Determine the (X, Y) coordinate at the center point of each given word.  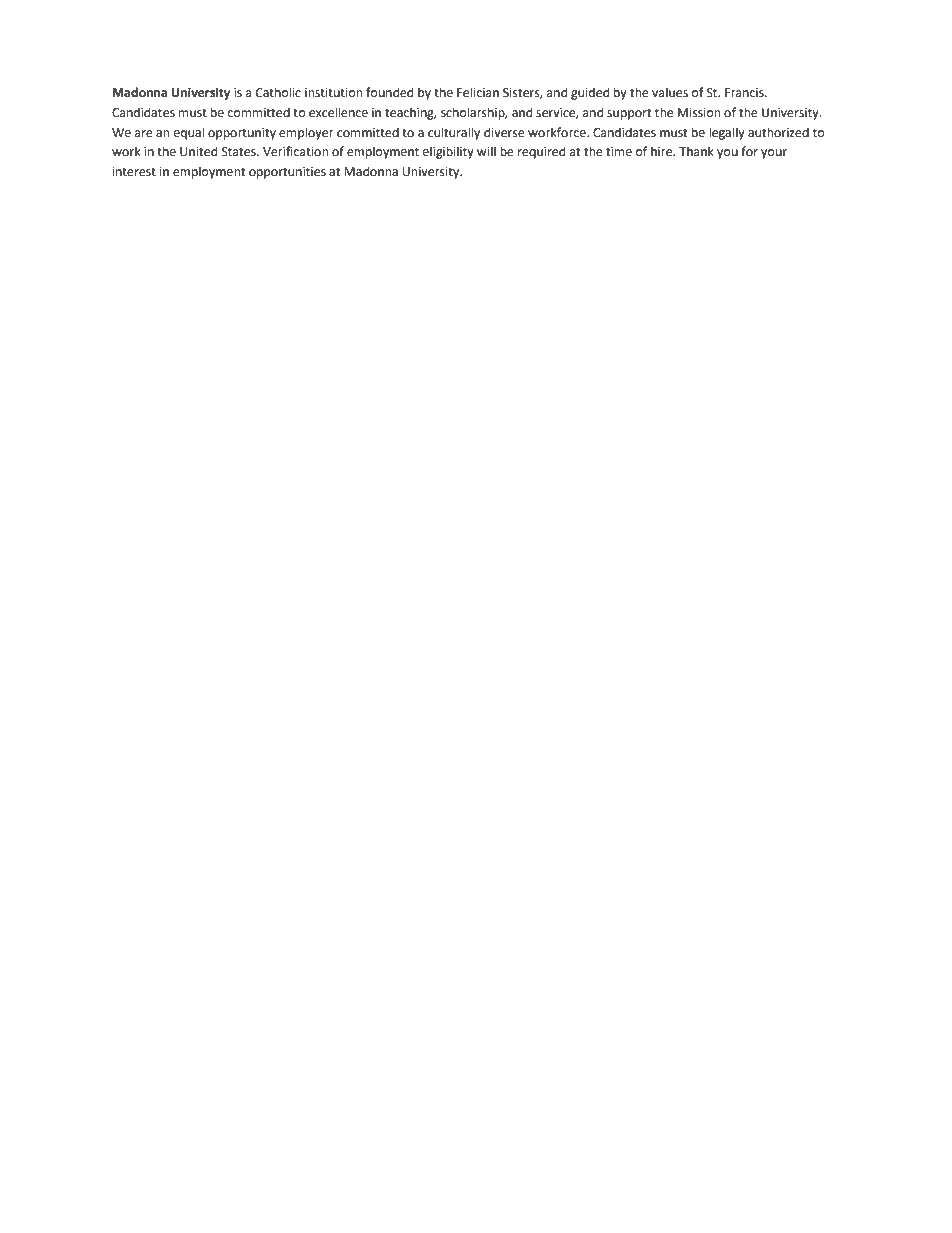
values (670, 92)
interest (134, 172)
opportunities (287, 173)
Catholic (278, 92)
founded (389, 92)
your (774, 154)
